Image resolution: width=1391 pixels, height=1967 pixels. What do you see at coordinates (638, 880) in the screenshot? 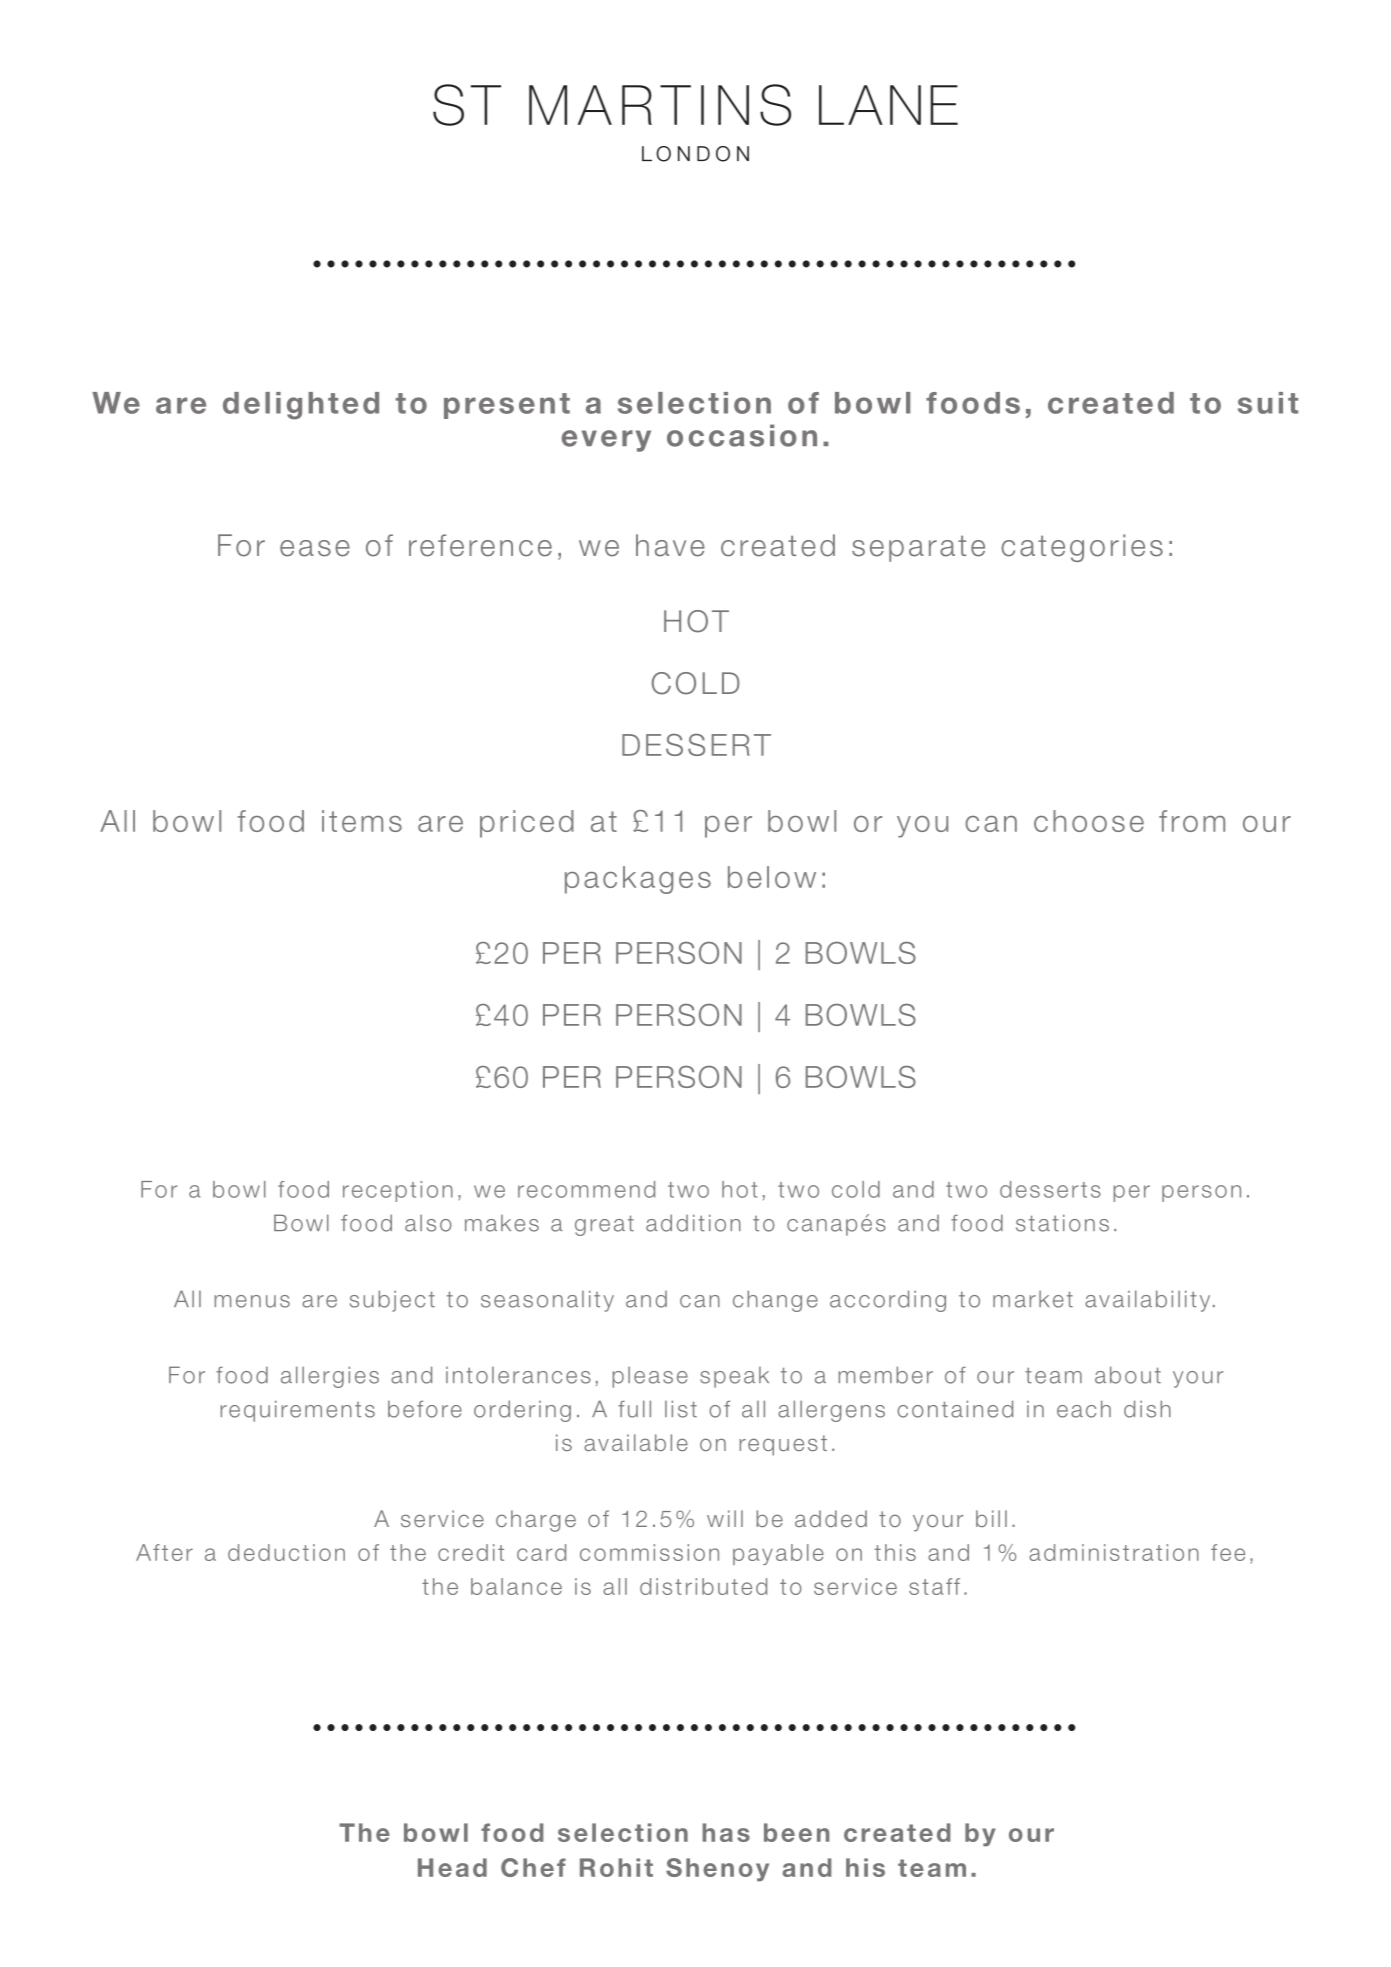
I see `packages` at bounding box center [638, 880].
